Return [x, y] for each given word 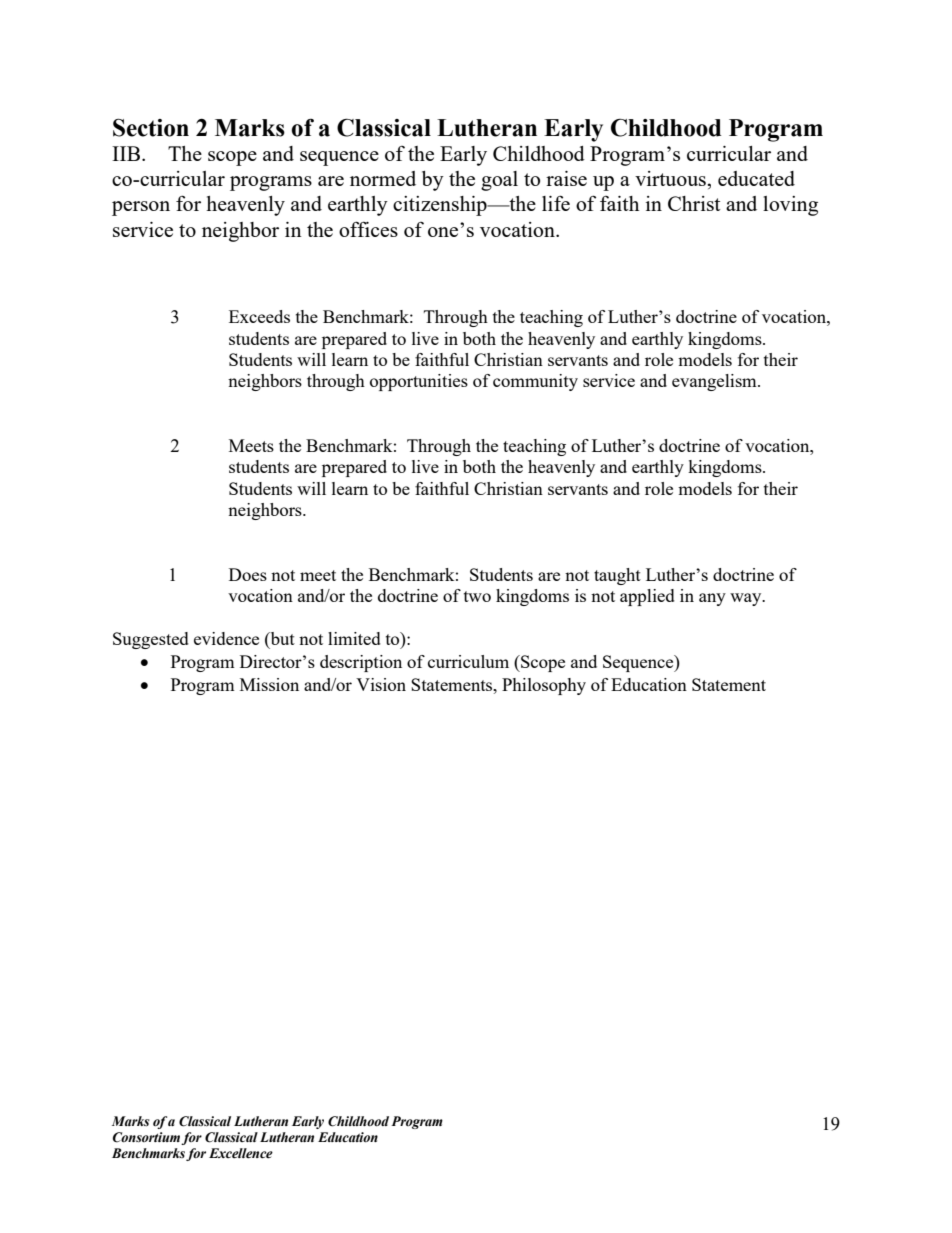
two [477, 596]
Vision [381, 684]
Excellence [241, 1153]
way [747, 599]
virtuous [671, 178]
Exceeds [259, 316]
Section [151, 128]
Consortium [146, 1137]
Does [248, 574]
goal [499, 181]
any [712, 599]
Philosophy [544, 686]
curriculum [468, 661]
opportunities [419, 382]
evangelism [715, 382]
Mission [269, 684]
